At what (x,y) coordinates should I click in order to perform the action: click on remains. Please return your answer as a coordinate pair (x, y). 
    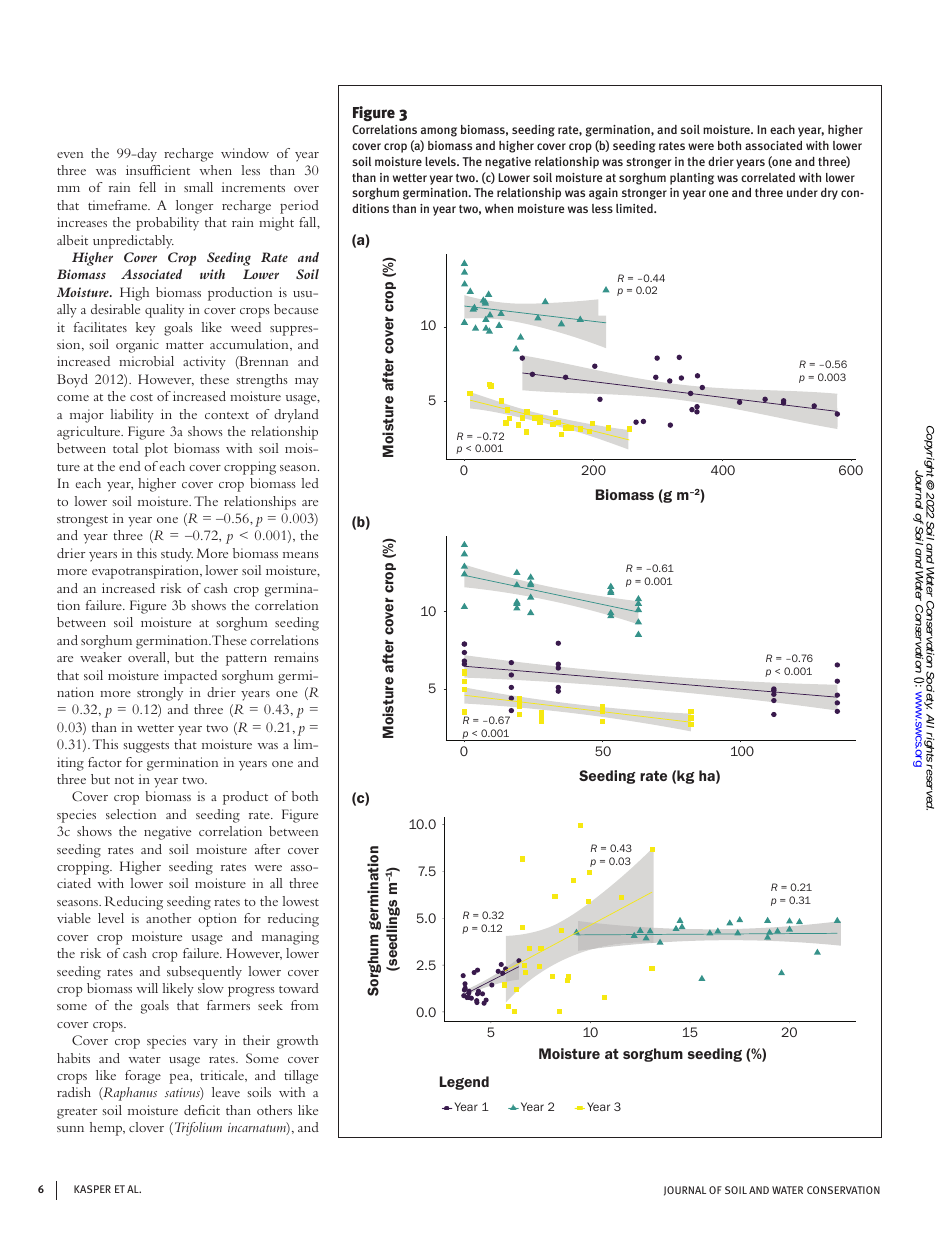
    Looking at the image, I should click on (296, 657).
